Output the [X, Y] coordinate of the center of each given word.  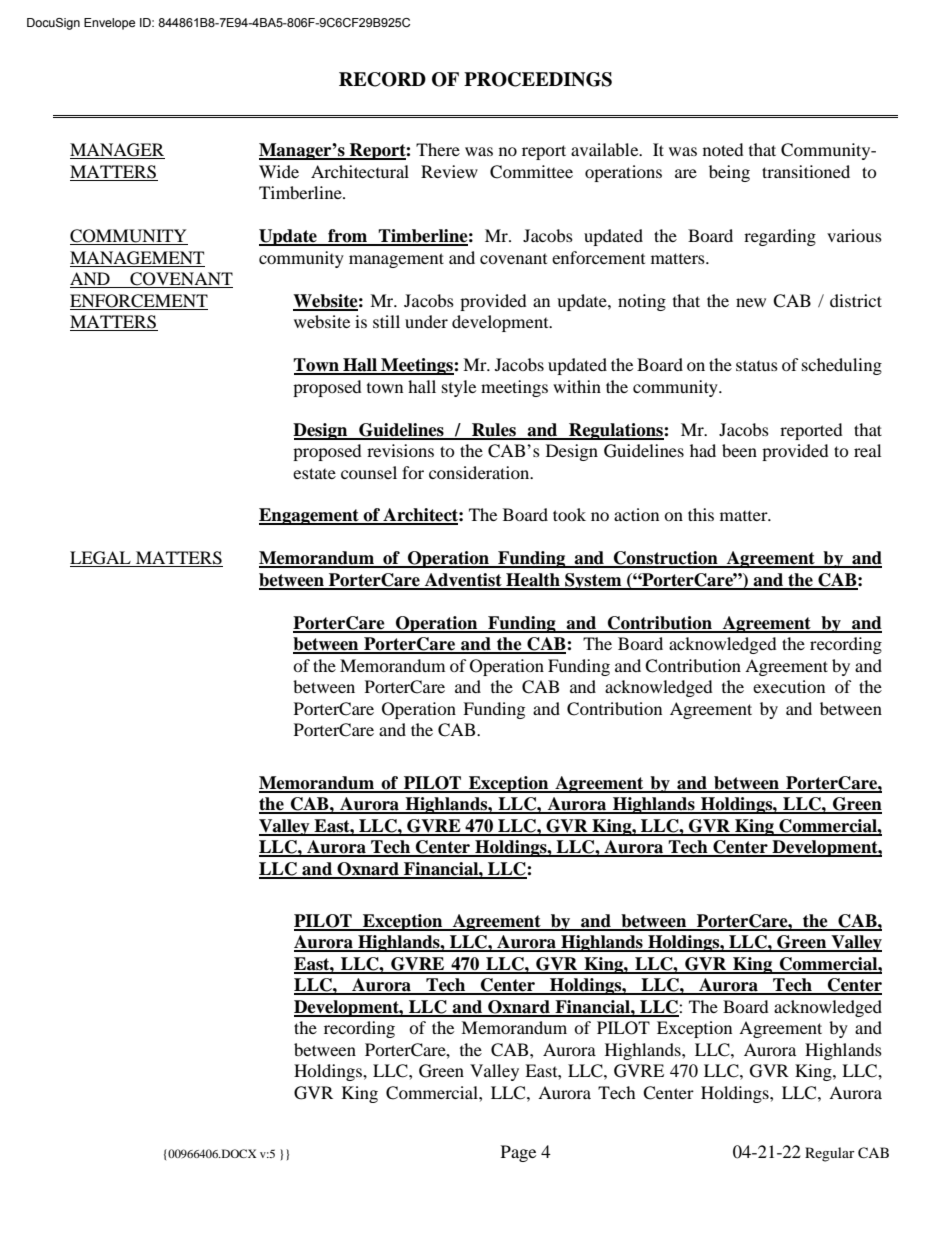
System [593, 581]
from [348, 237]
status [757, 365]
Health [533, 581]
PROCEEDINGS [538, 79]
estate [314, 473]
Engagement [310, 516]
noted [723, 149]
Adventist [463, 581]
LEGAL [101, 559]
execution [789, 686]
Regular [830, 1154]
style [459, 388]
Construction [666, 559]
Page [518, 1153]
